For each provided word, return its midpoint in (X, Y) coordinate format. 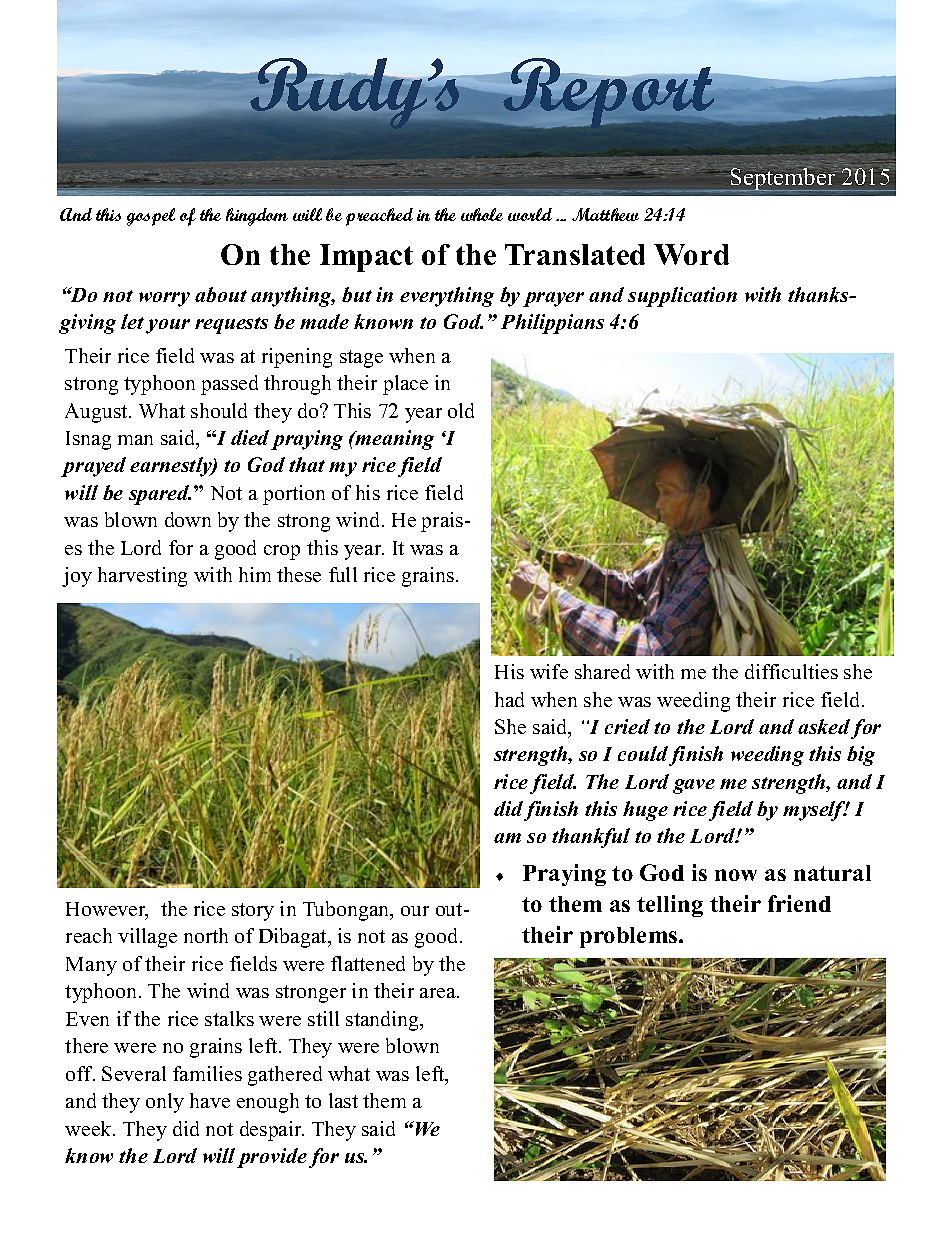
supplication (682, 297)
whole (482, 214)
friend (799, 903)
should (219, 410)
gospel (151, 217)
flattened (368, 963)
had (509, 699)
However (107, 910)
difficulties (791, 671)
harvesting (142, 577)
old (461, 410)
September (782, 179)
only (165, 1103)
